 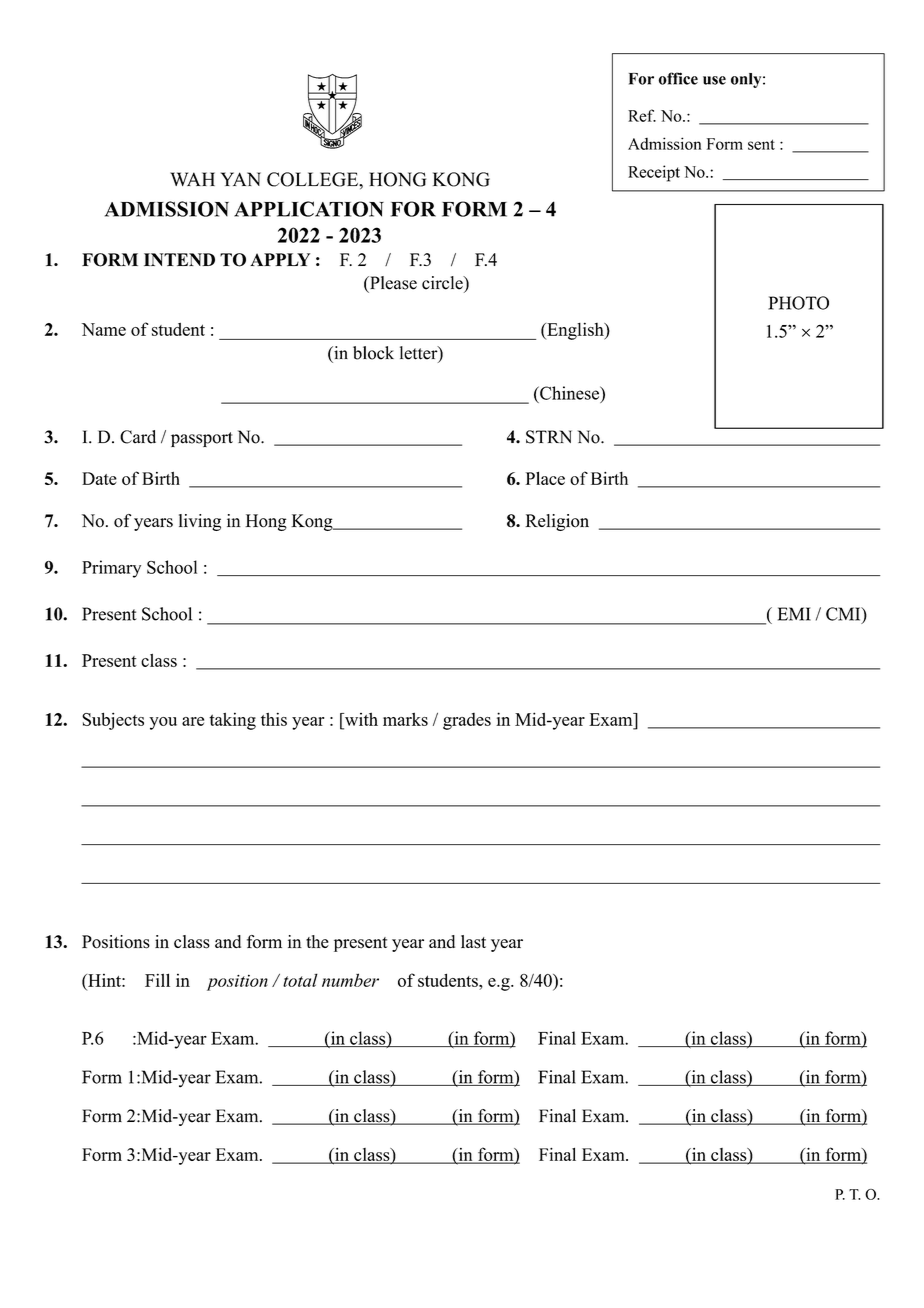 I want to click on living, so click(x=200, y=522).
